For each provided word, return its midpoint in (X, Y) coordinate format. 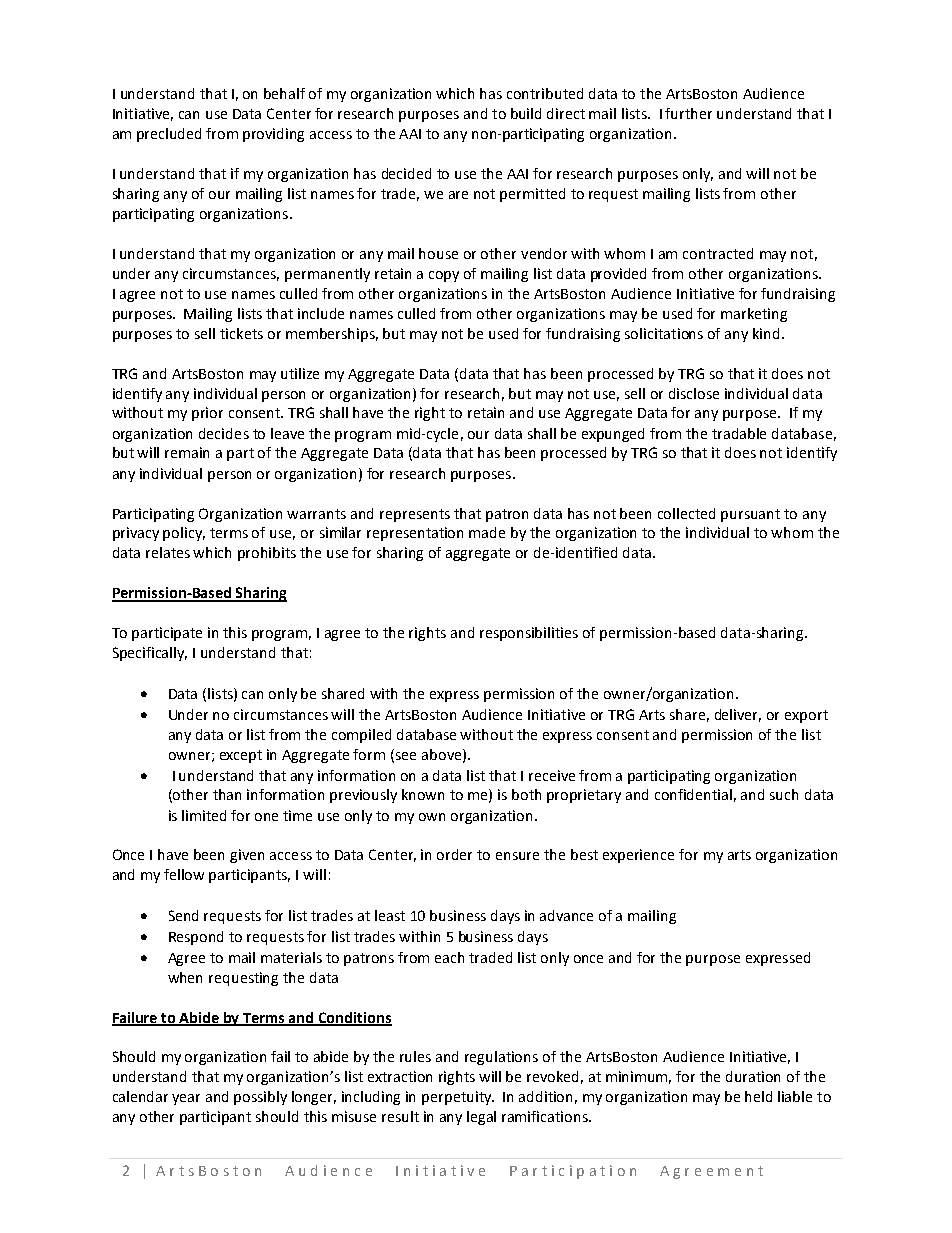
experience (638, 856)
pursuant (750, 515)
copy (444, 276)
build (526, 113)
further (688, 113)
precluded (169, 135)
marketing (754, 315)
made (487, 532)
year (186, 1099)
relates (168, 552)
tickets (241, 333)
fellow (184, 874)
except (241, 756)
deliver (738, 715)
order (454, 854)
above (443, 755)
